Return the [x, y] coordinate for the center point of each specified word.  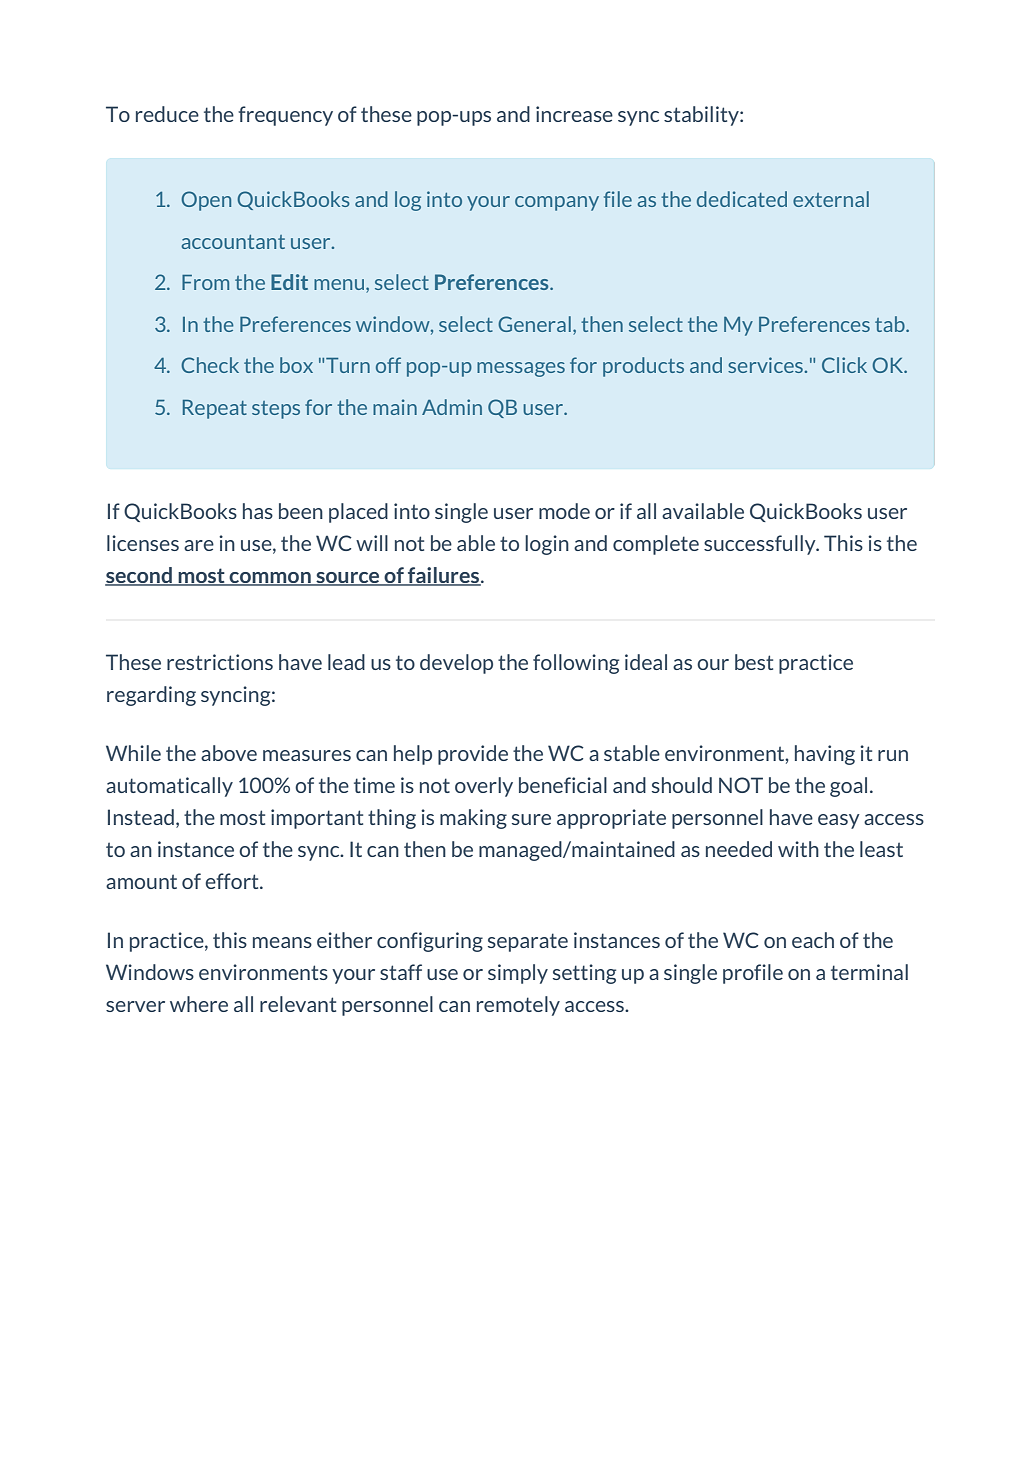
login [547, 545]
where [199, 1004]
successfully [761, 545]
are [199, 545]
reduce [167, 114]
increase [574, 114]
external [831, 199]
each [813, 940]
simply [518, 974]
